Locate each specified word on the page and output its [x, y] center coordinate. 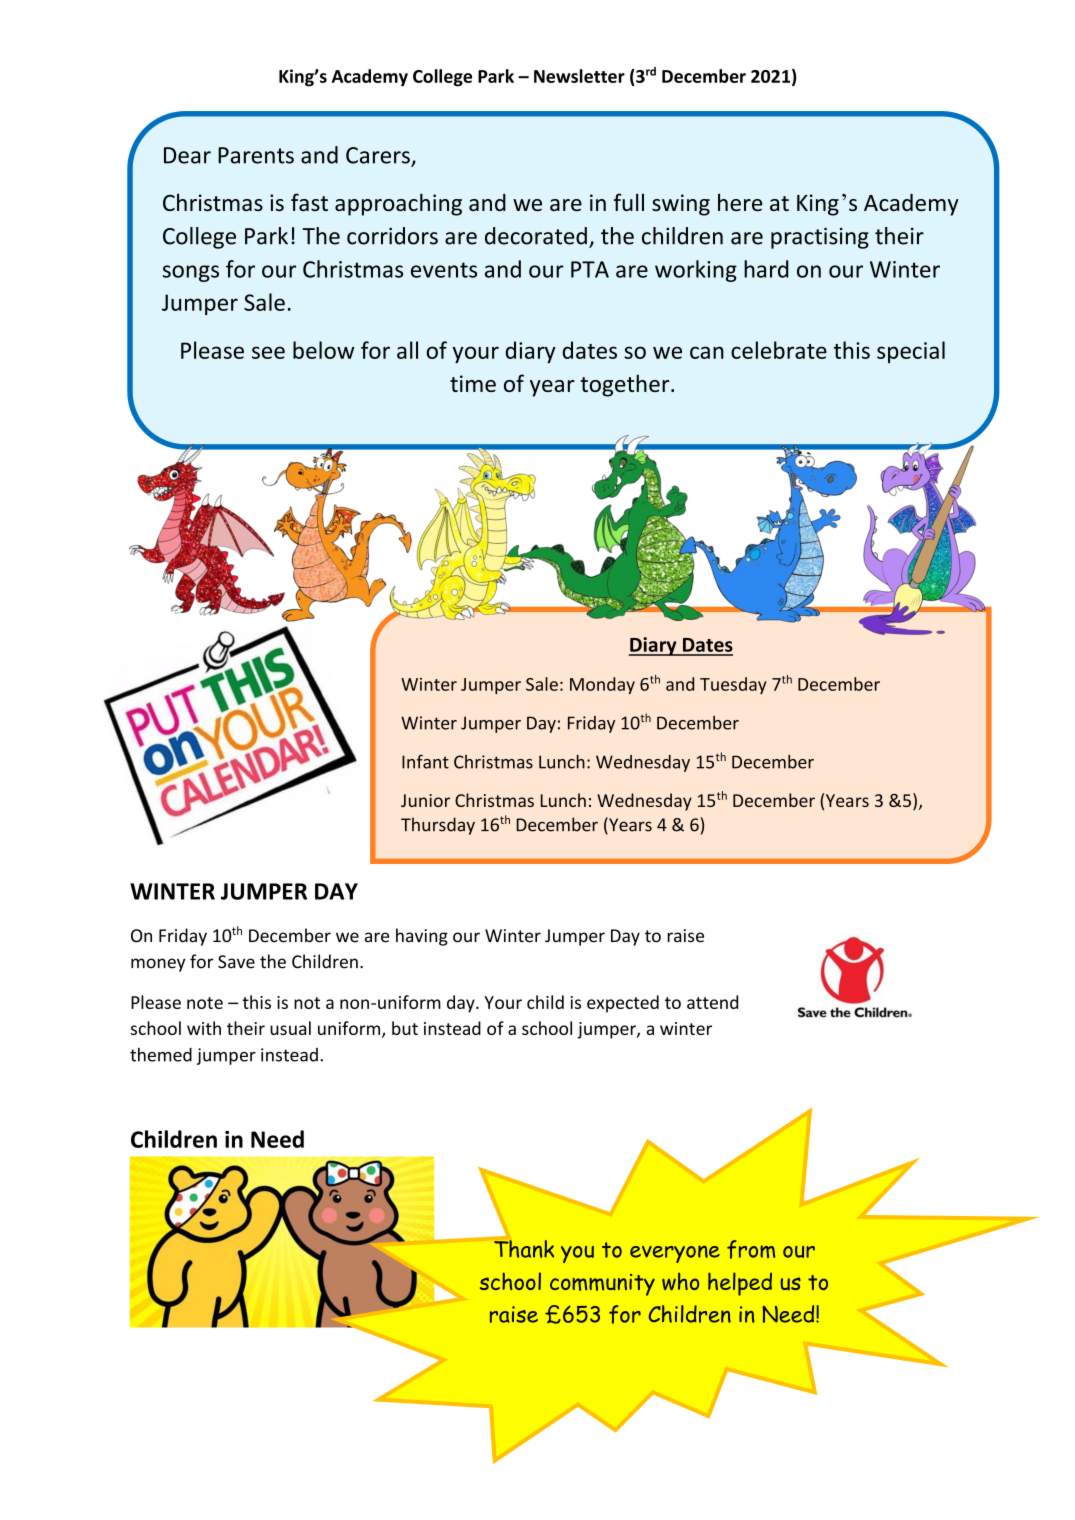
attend [712, 1002]
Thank [524, 1249]
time [473, 383]
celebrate [779, 350]
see [268, 352]
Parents [256, 155]
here [740, 202]
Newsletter [579, 76]
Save [236, 962]
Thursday [438, 826]
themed [161, 1054]
